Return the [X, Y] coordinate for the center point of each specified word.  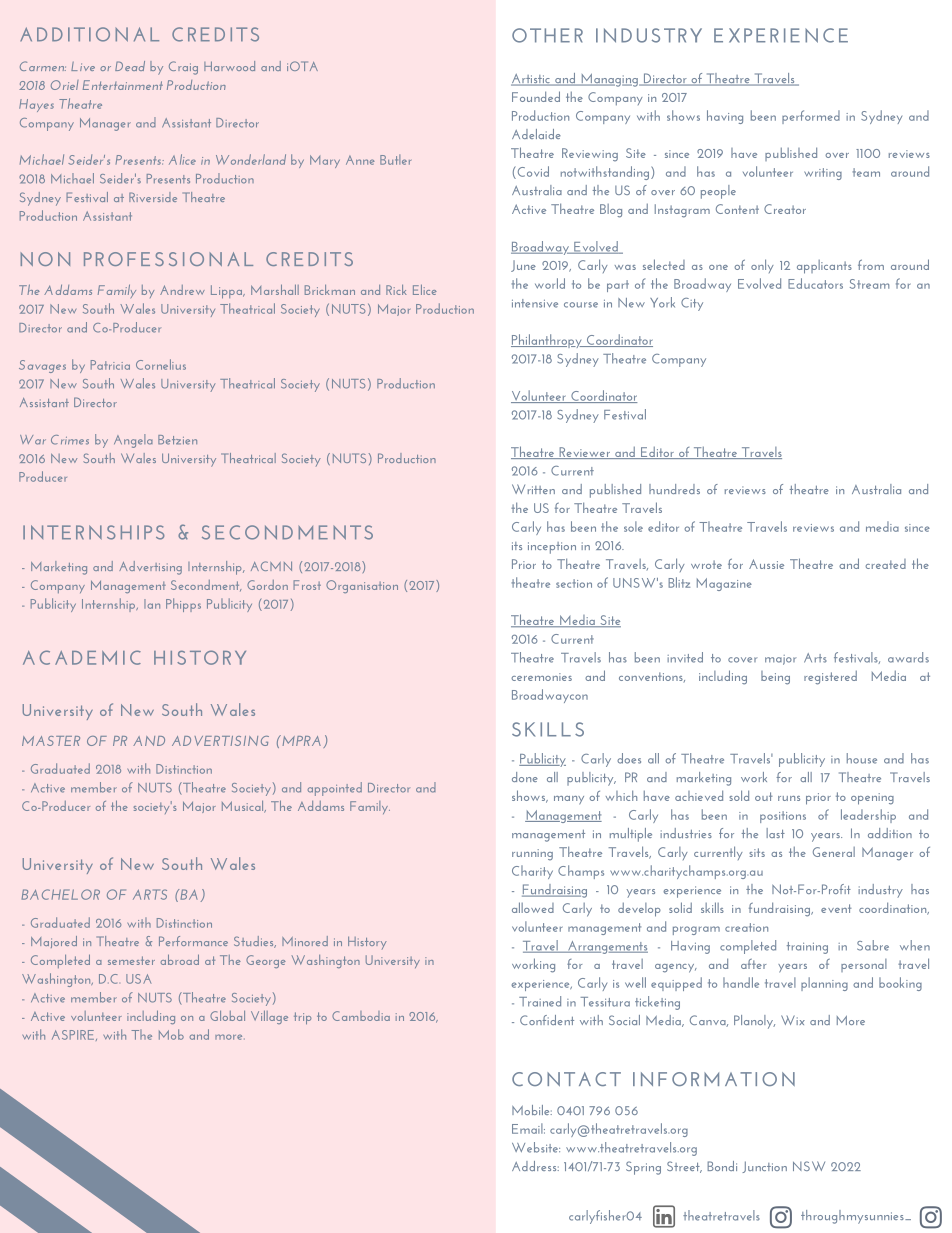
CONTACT [566, 1079]
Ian [152, 604]
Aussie [766, 564]
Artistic [531, 80]
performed [811, 117]
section [574, 583]
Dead [130, 66]
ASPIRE [74, 1035]
